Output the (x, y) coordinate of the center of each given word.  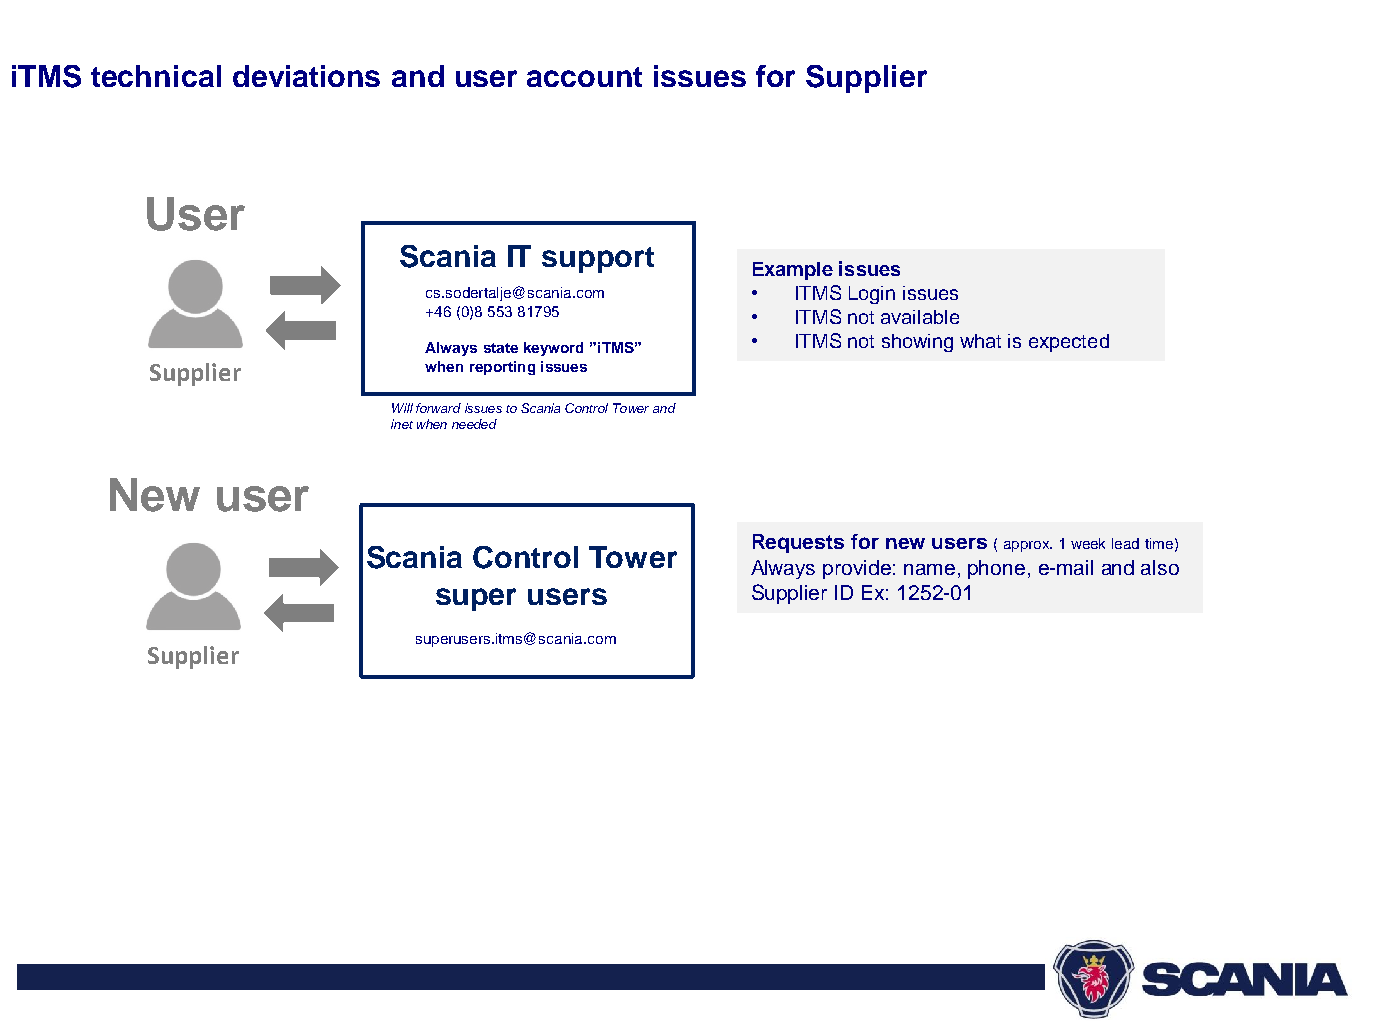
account (584, 77)
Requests (798, 543)
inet (402, 424)
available (920, 317)
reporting (502, 368)
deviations (306, 76)
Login (872, 295)
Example (793, 271)
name (929, 569)
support (598, 260)
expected (1069, 343)
